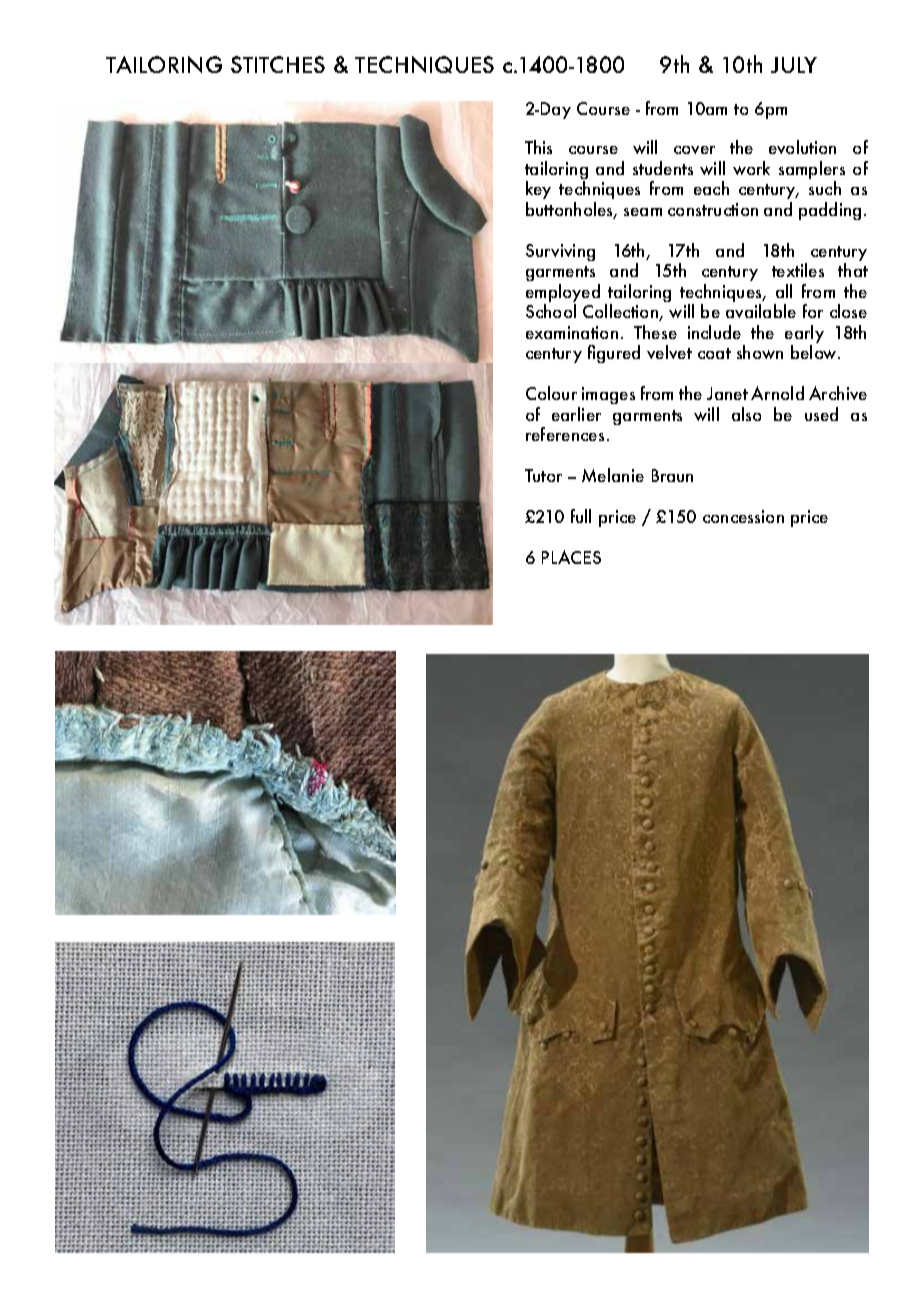 Image resolution: width=924 pixels, height=1308 pixels. I want to click on earlier, so click(576, 414).
